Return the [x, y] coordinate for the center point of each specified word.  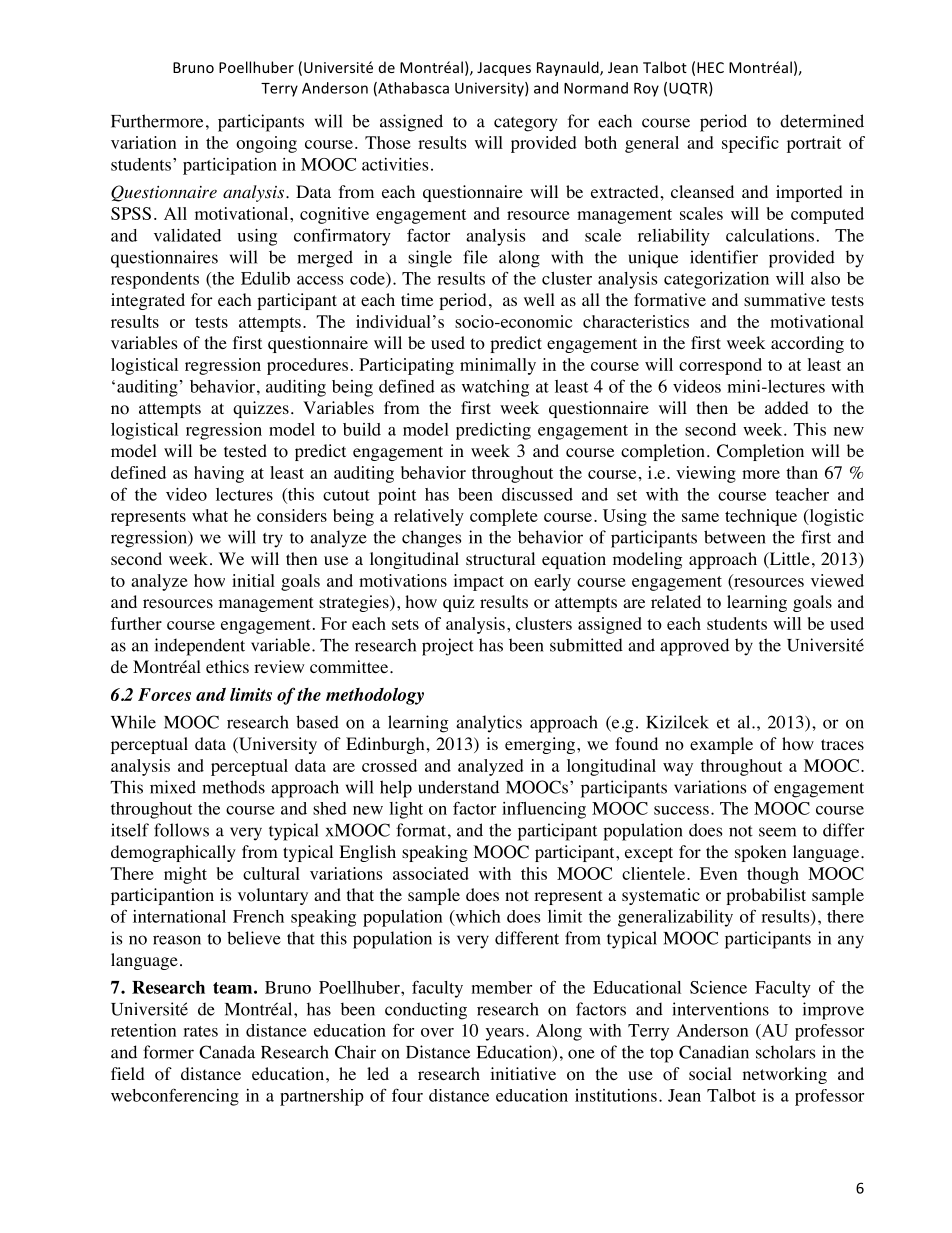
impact [478, 582]
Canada [227, 1052]
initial [253, 580]
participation [230, 166]
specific [750, 144]
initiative [523, 1073]
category [525, 124]
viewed [837, 580]
